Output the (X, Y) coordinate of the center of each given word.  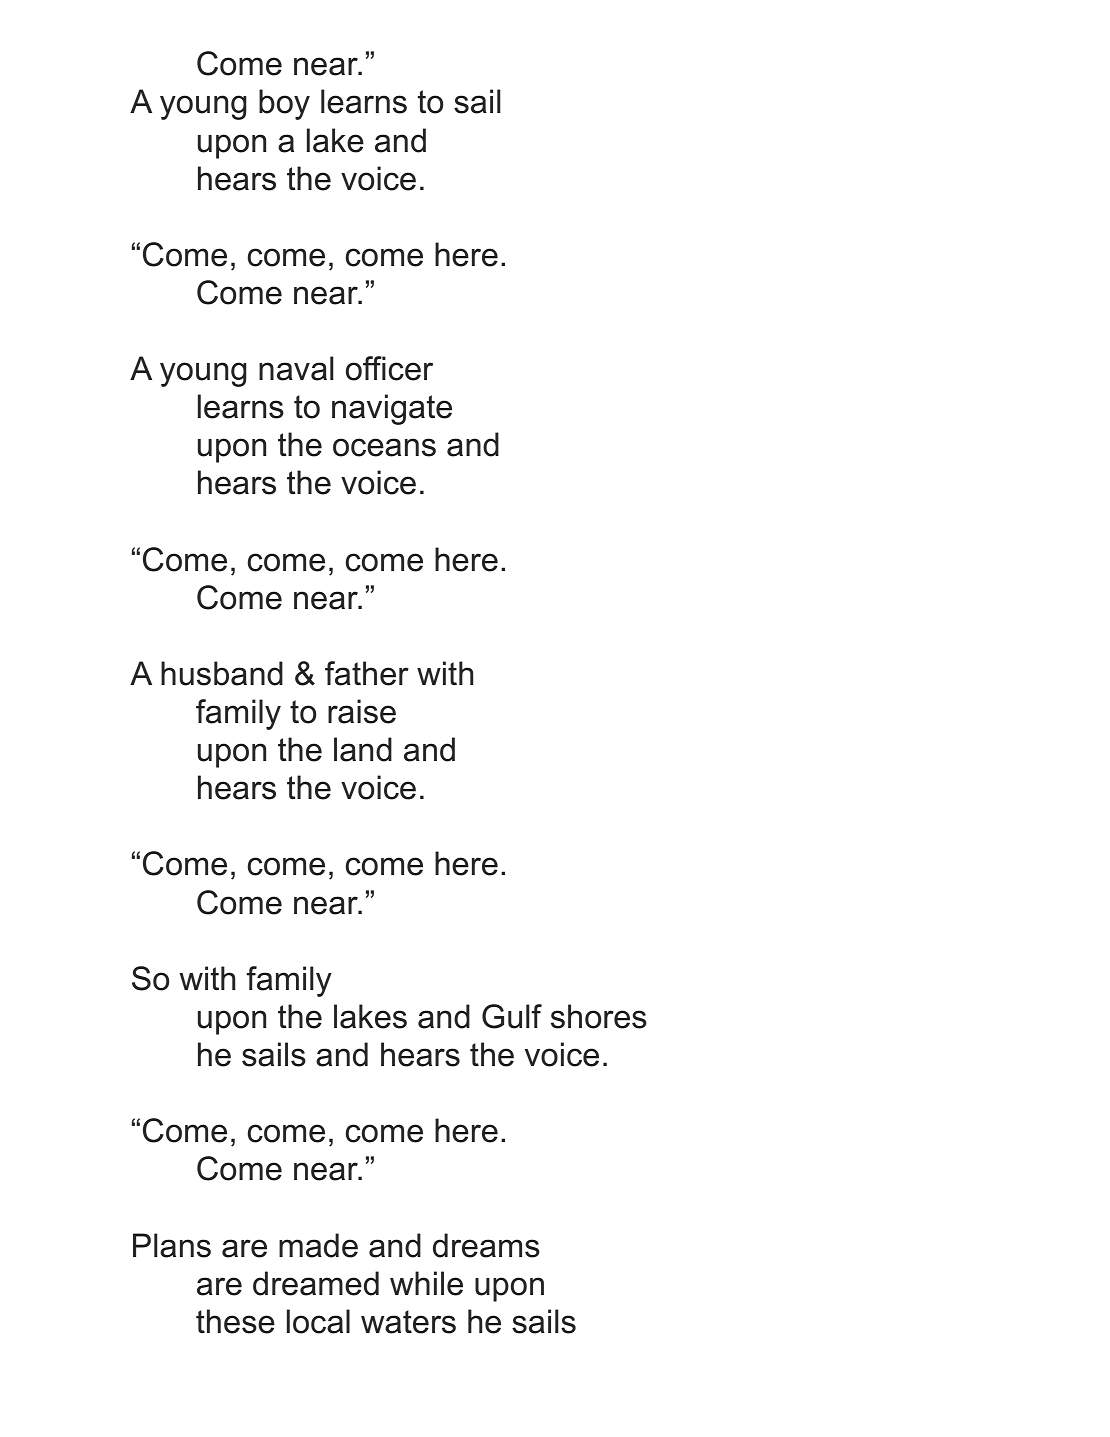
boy (284, 104)
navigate (392, 409)
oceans (384, 447)
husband (222, 673)
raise (362, 711)
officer (389, 368)
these (235, 1321)
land (363, 749)
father (367, 673)
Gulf (512, 1016)
